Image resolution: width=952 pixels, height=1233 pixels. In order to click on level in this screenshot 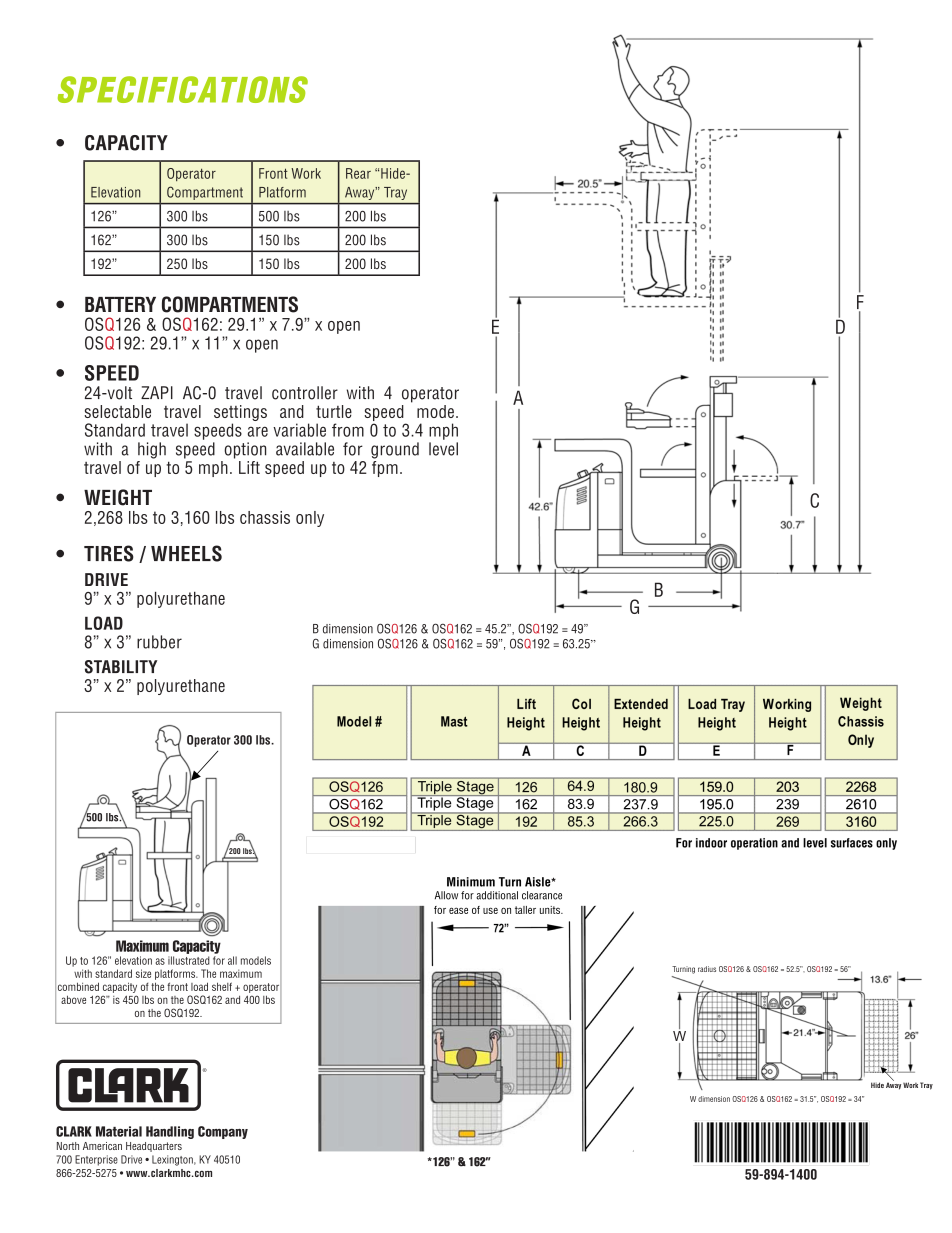, I will do `click(443, 449)`.
